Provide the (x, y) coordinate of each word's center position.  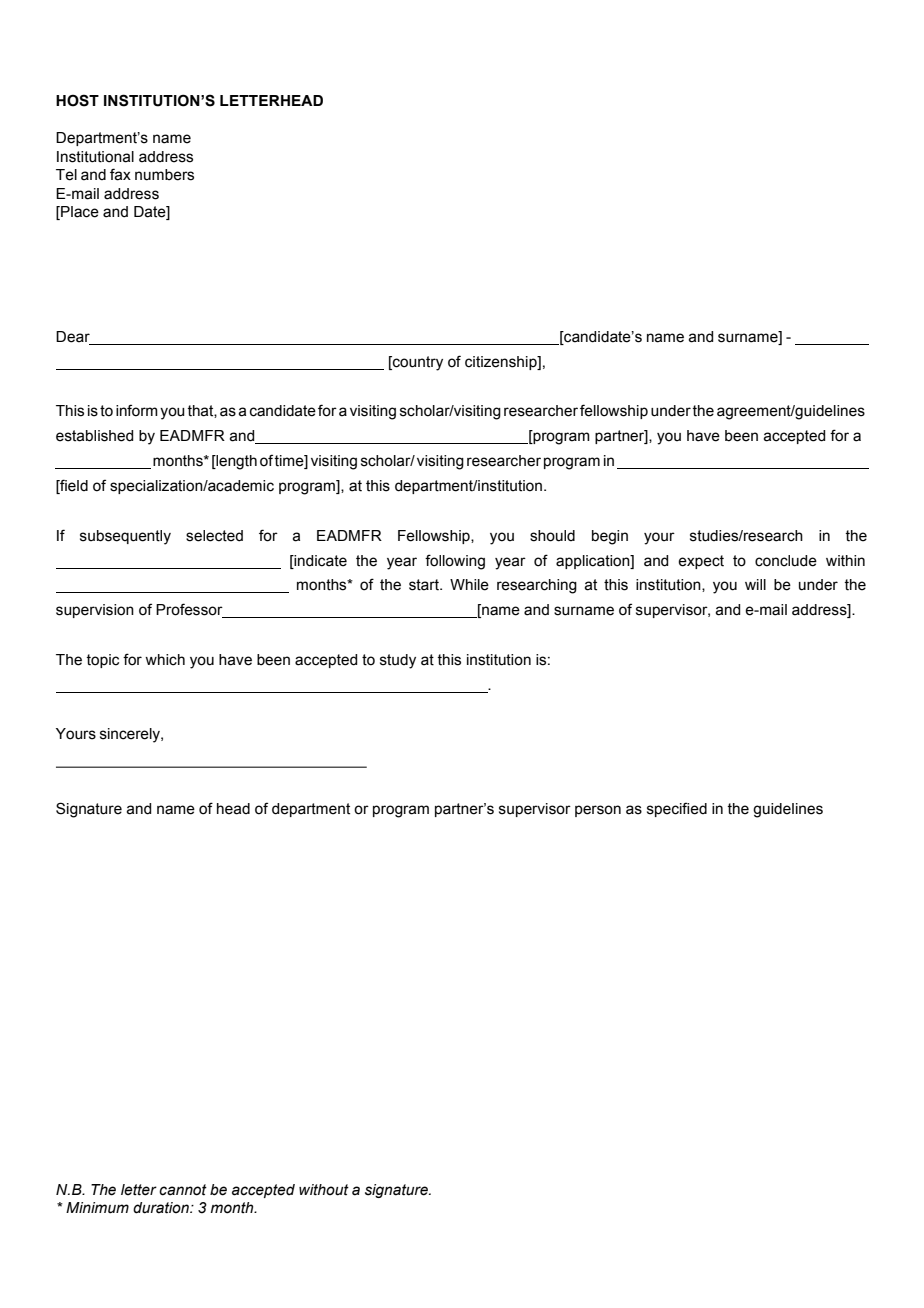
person (598, 811)
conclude (786, 561)
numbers (164, 175)
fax (120, 174)
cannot (183, 1190)
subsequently (125, 537)
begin (610, 537)
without (324, 1190)
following (455, 562)
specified (677, 809)
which (165, 660)
